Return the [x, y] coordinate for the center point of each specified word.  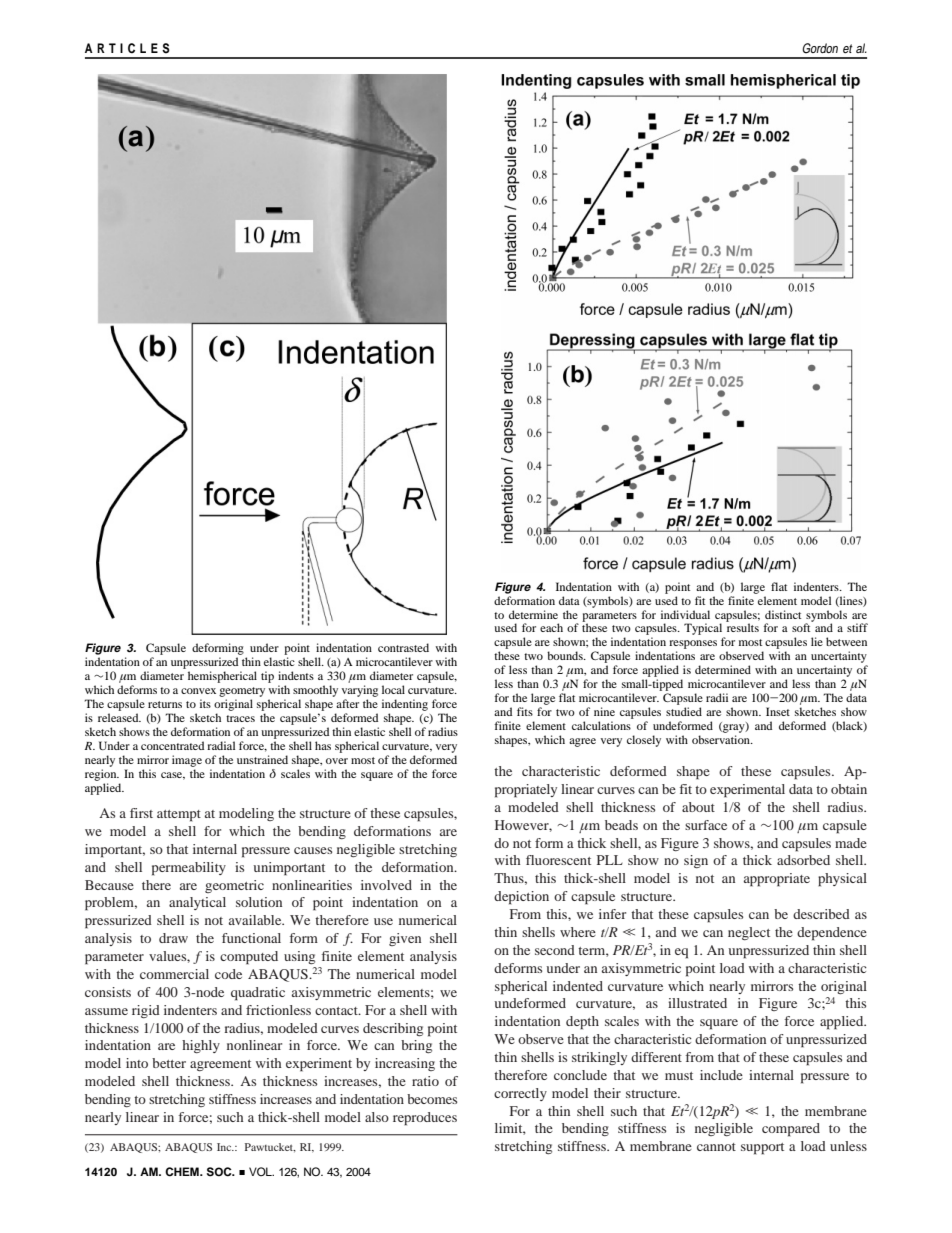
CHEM [183, 1172]
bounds [566, 655]
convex [198, 691]
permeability [189, 869]
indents [296, 675]
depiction [521, 898]
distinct [783, 614]
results [743, 627]
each [551, 627]
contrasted [403, 647]
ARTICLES [127, 48]
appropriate [777, 880]
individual [685, 614]
